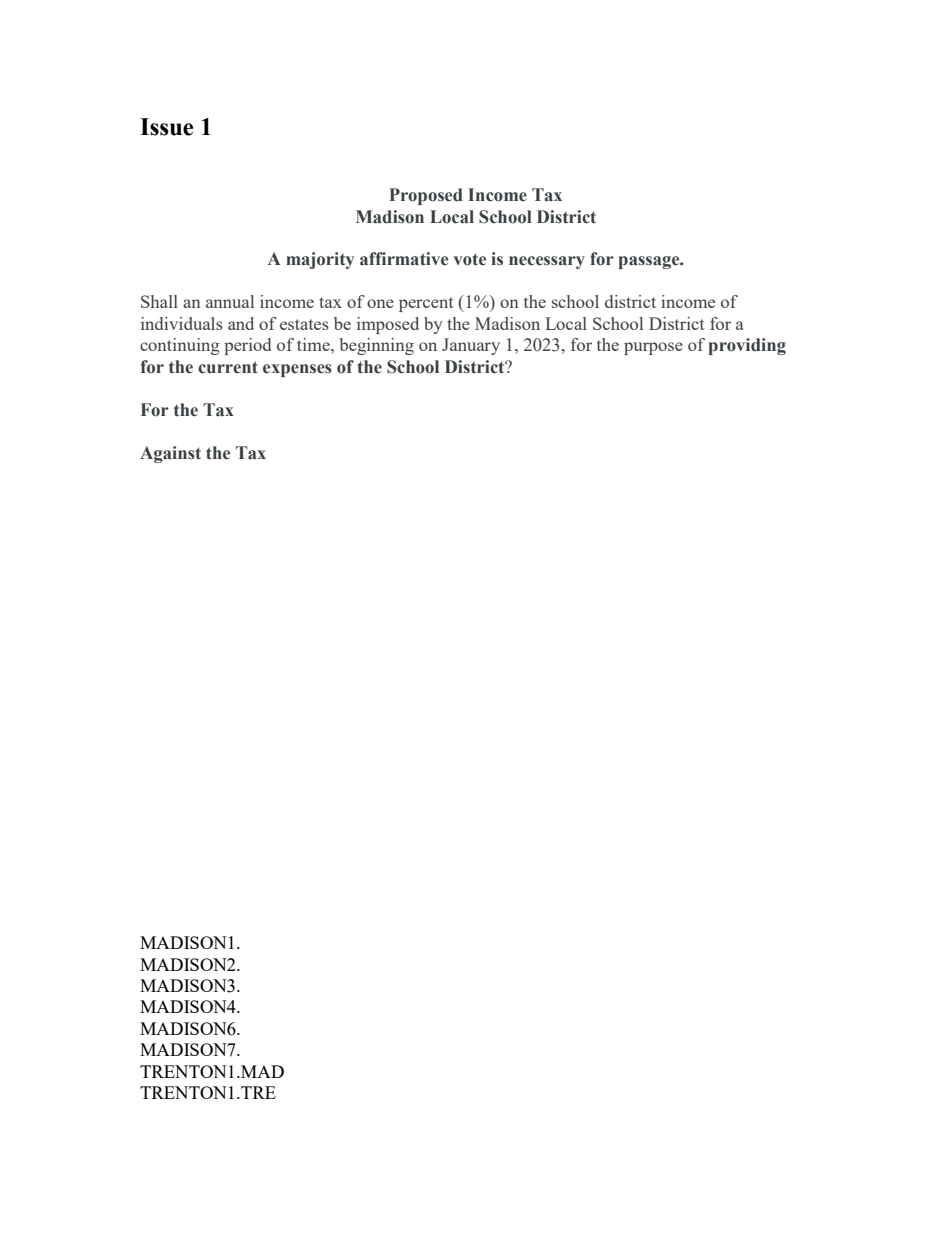  Describe the element at coordinates (547, 262) in the screenshot. I see `necessary` at that location.
